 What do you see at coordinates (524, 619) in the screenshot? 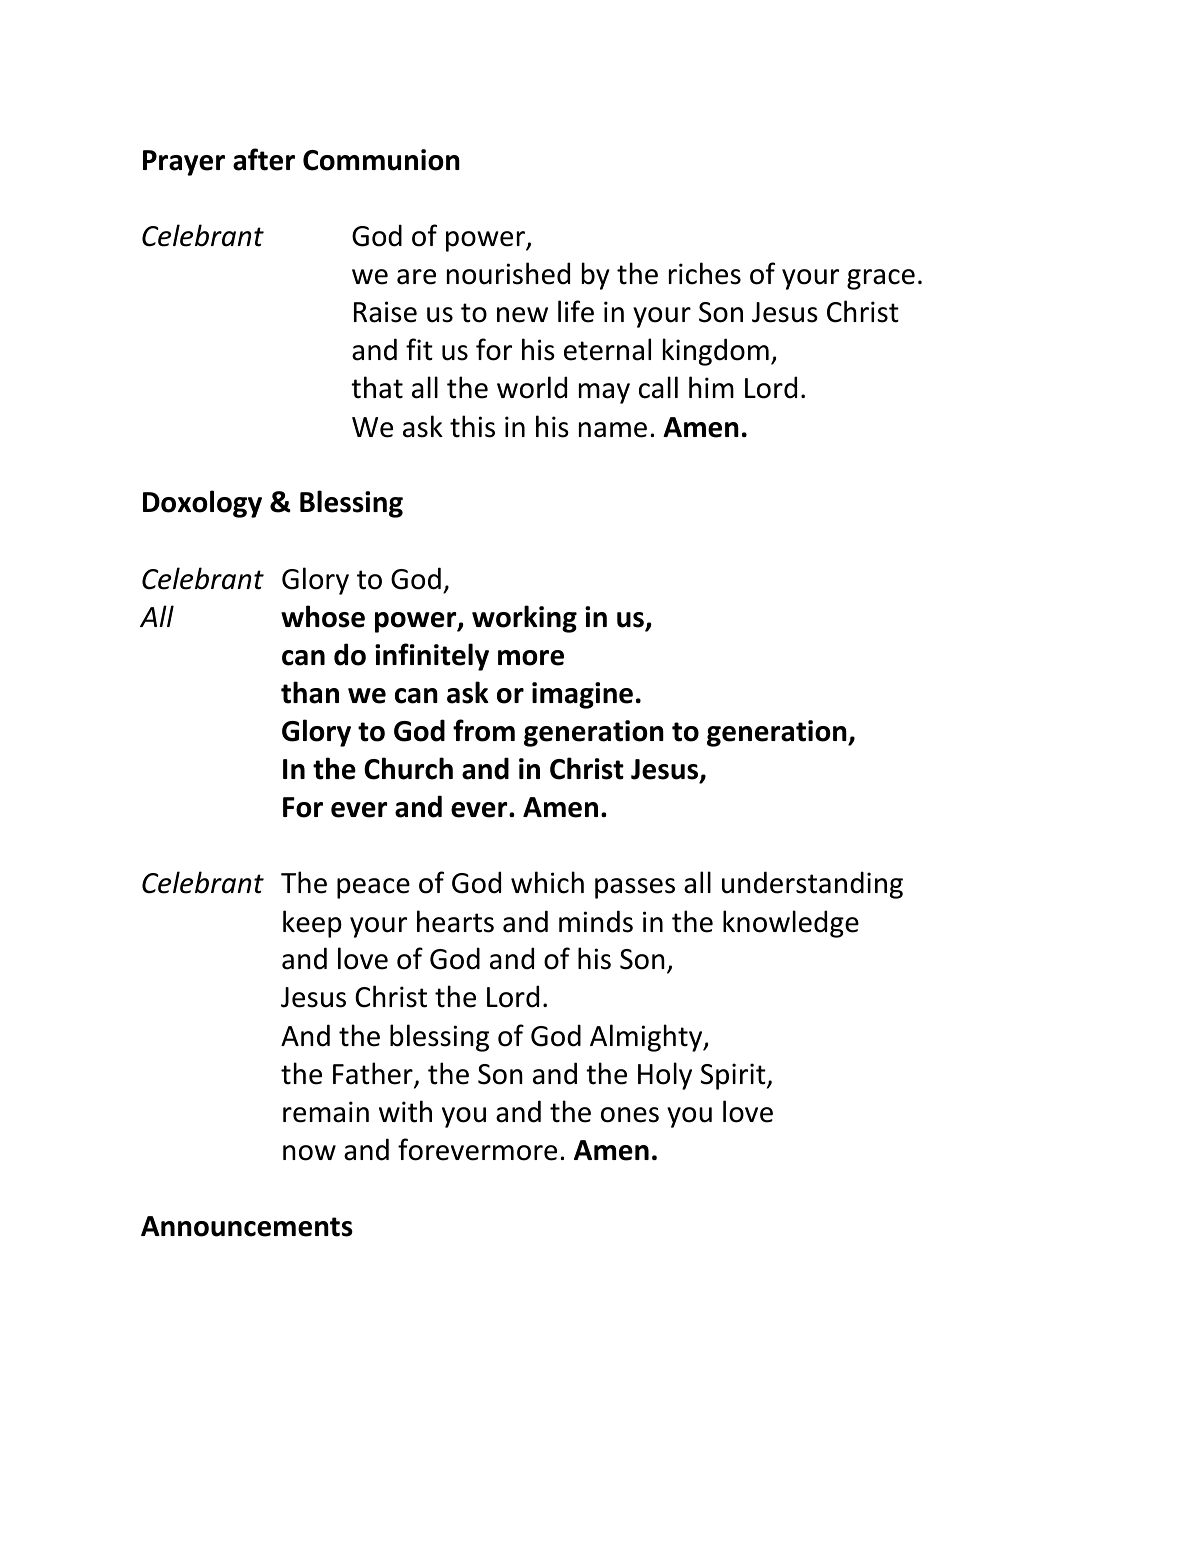
I see `working` at bounding box center [524, 619].
